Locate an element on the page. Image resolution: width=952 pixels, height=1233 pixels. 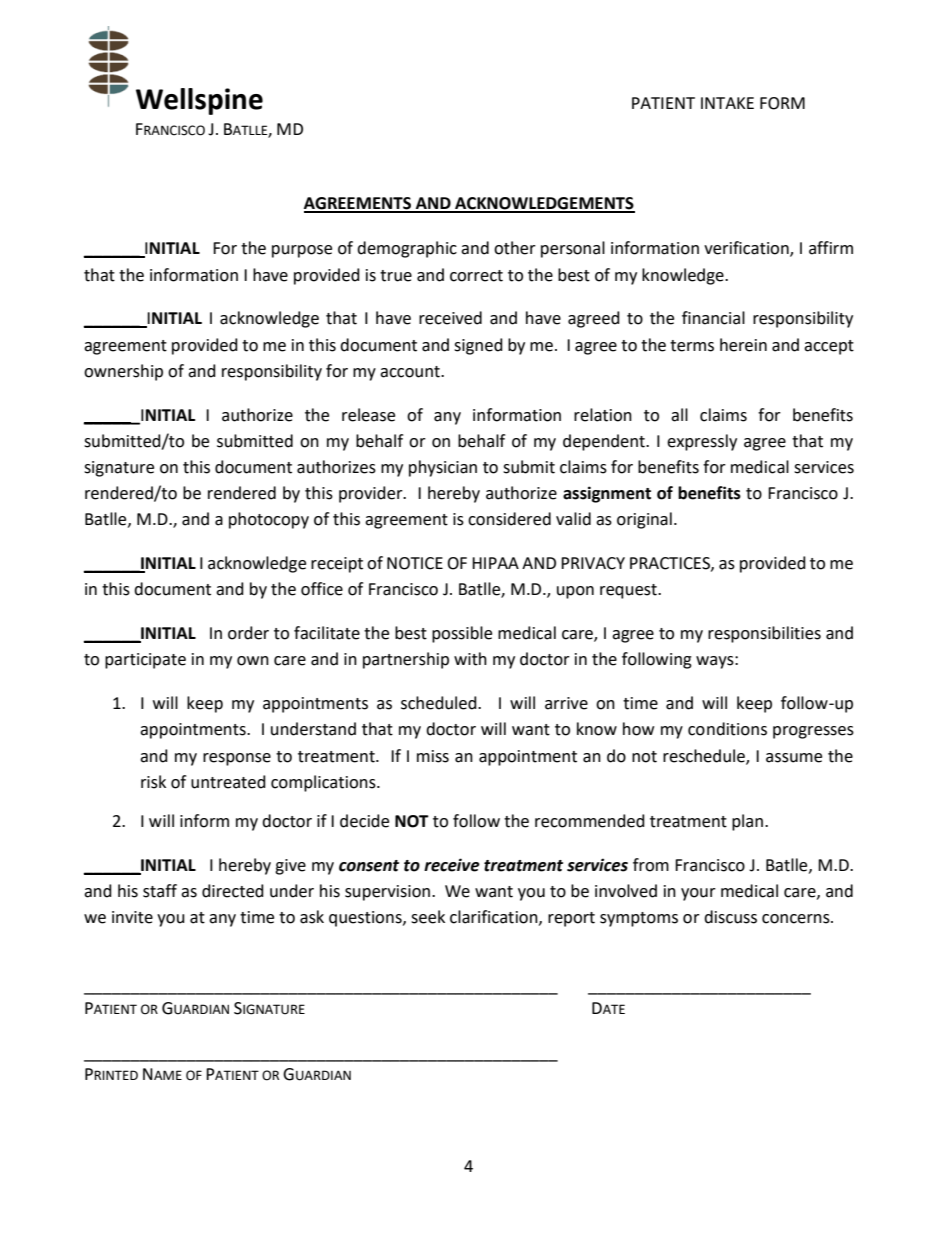
other is located at coordinates (515, 248).
